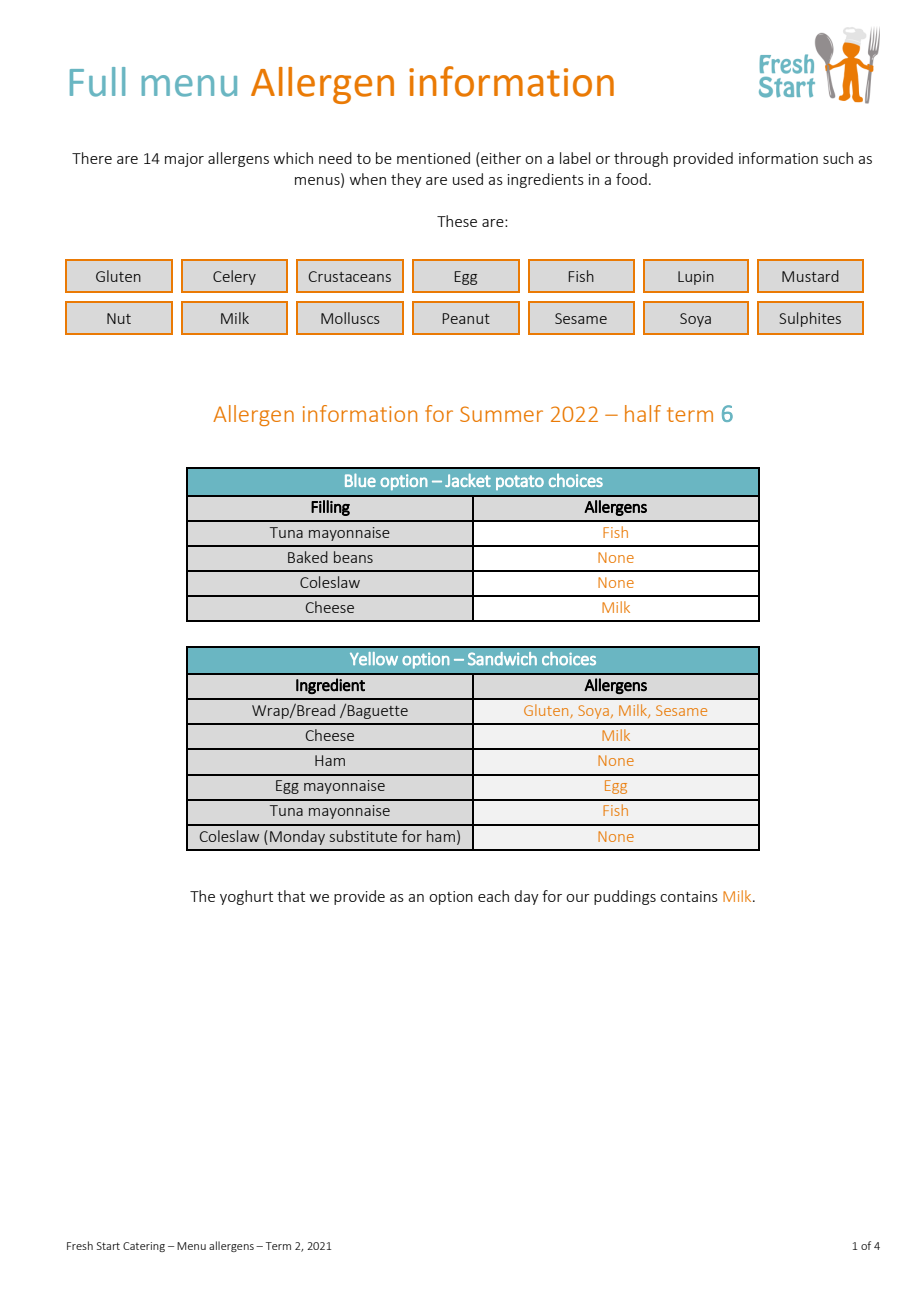 This screenshot has height=1308, width=924. I want to click on contains, so click(689, 896).
